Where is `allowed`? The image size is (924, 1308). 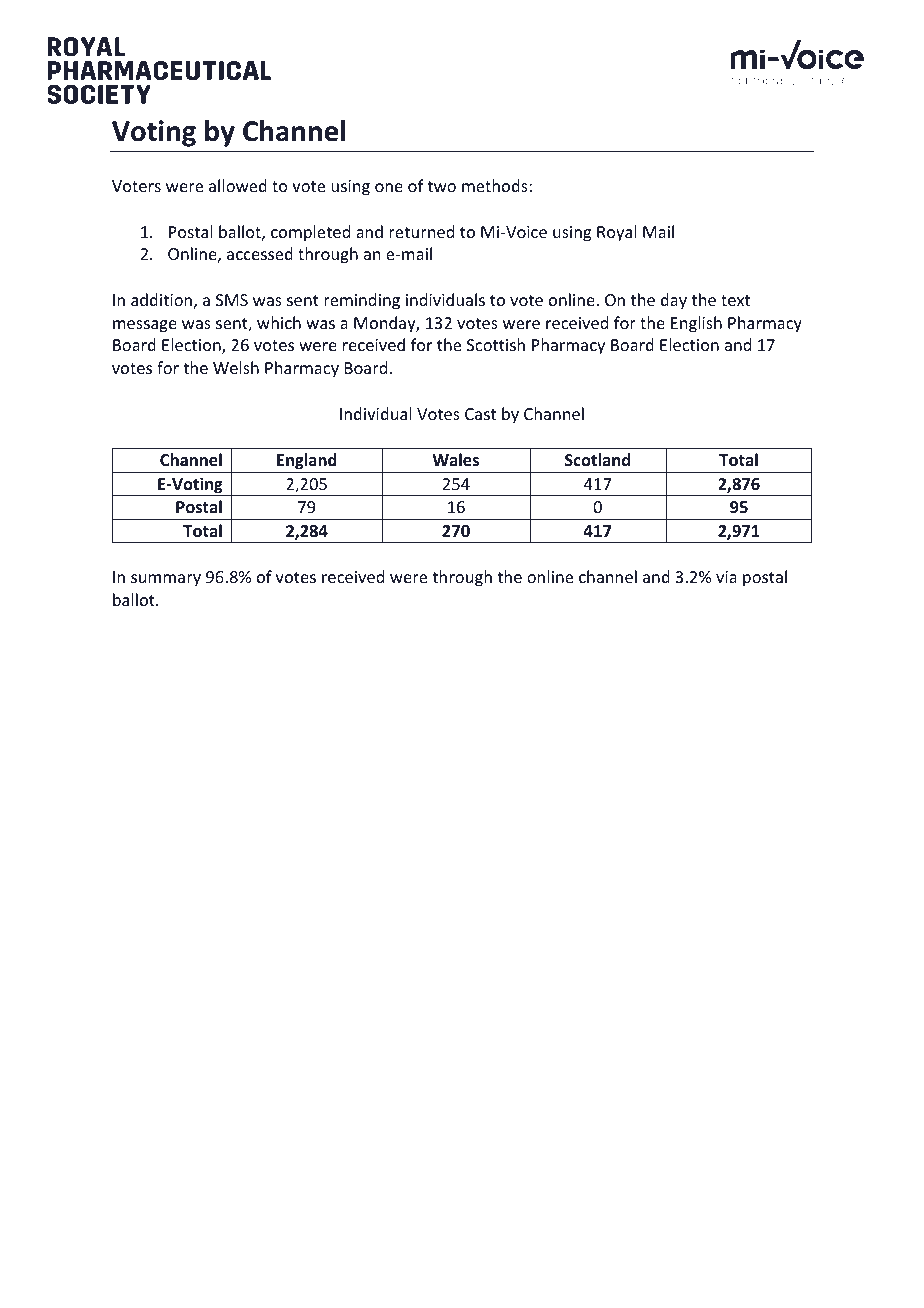
allowed is located at coordinates (238, 185).
